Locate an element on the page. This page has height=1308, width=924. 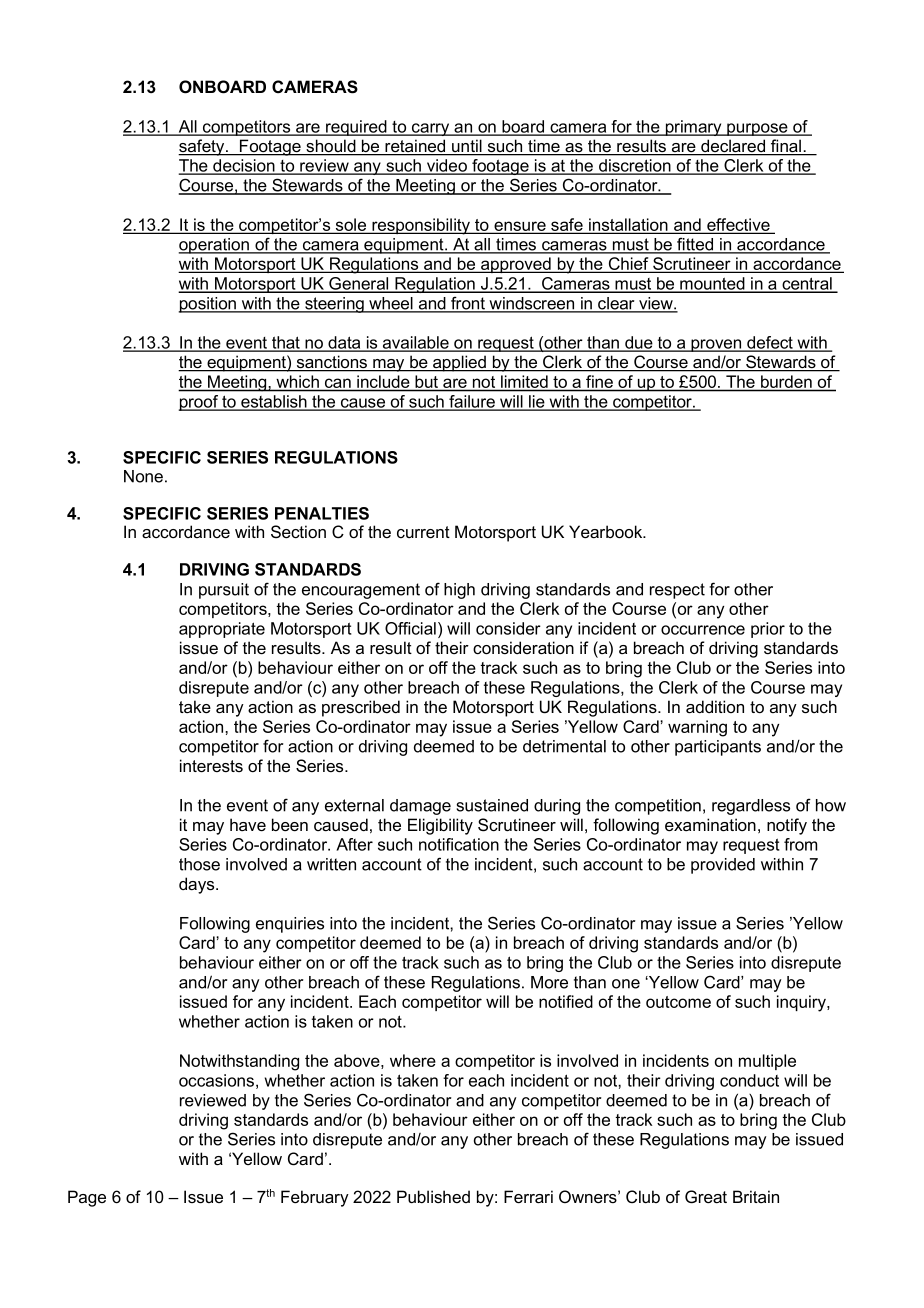
video is located at coordinates (447, 166).
